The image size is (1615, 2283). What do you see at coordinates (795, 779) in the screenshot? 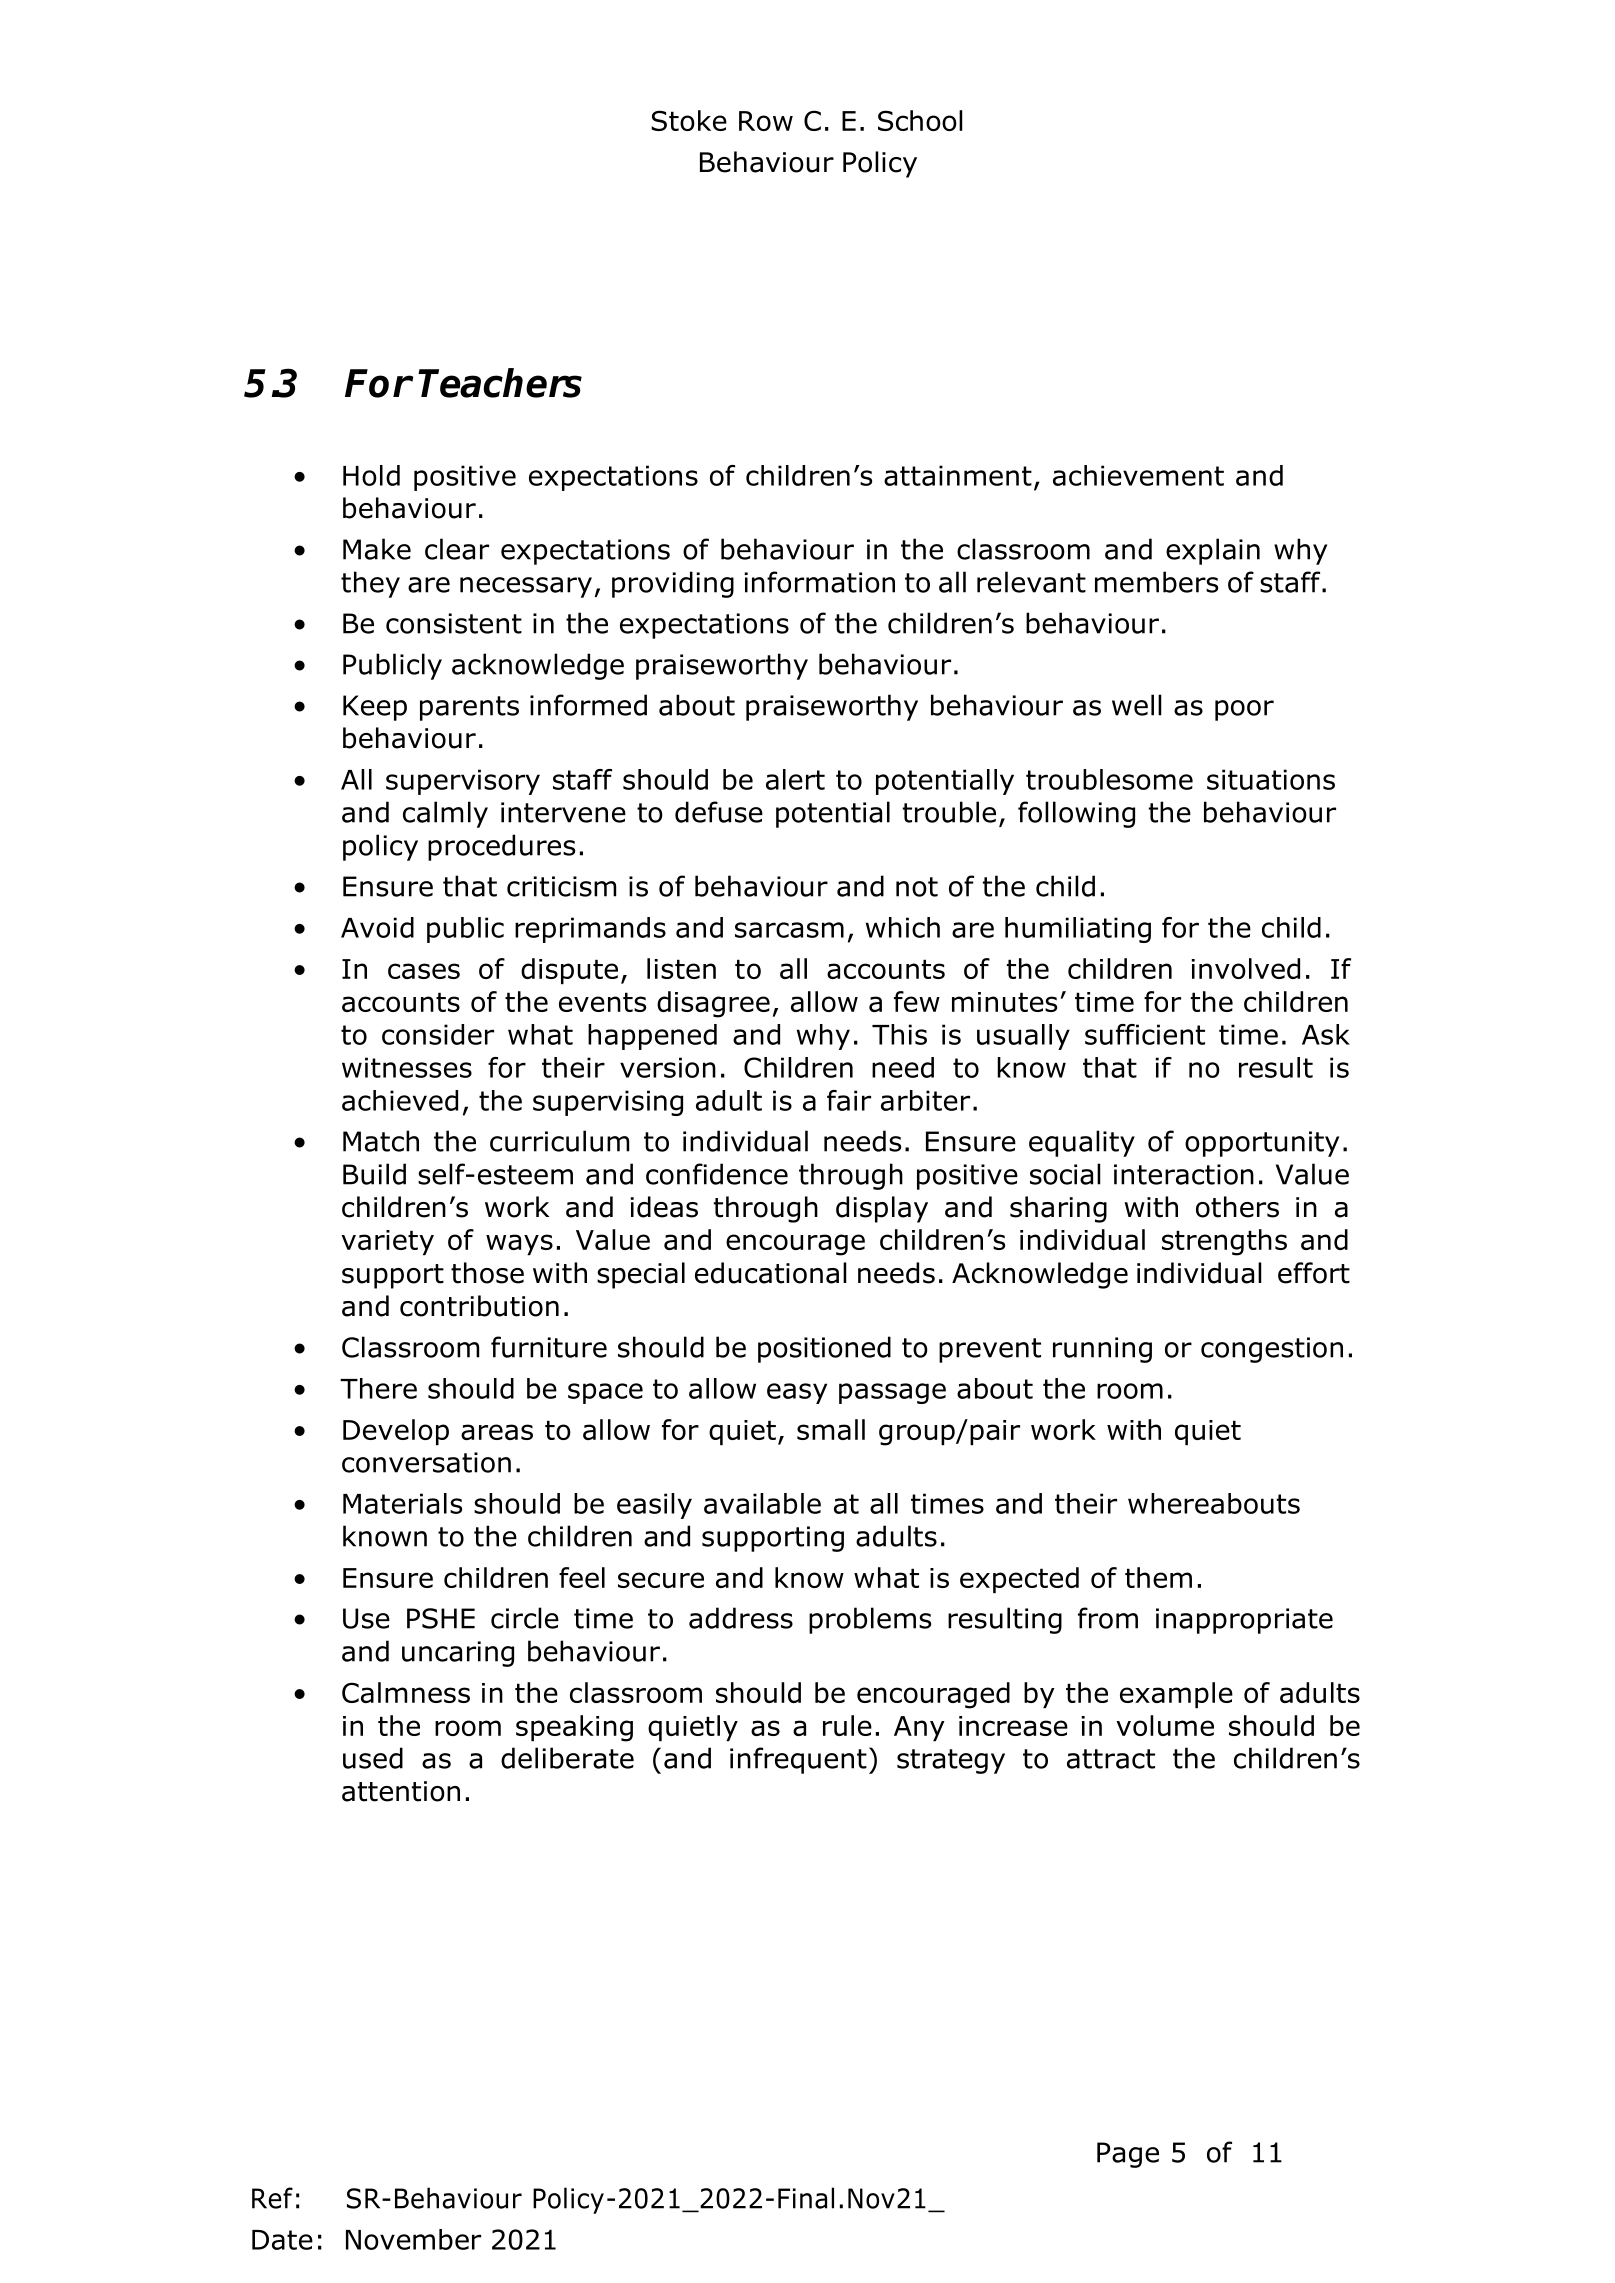
I see `alert` at bounding box center [795, 779].
